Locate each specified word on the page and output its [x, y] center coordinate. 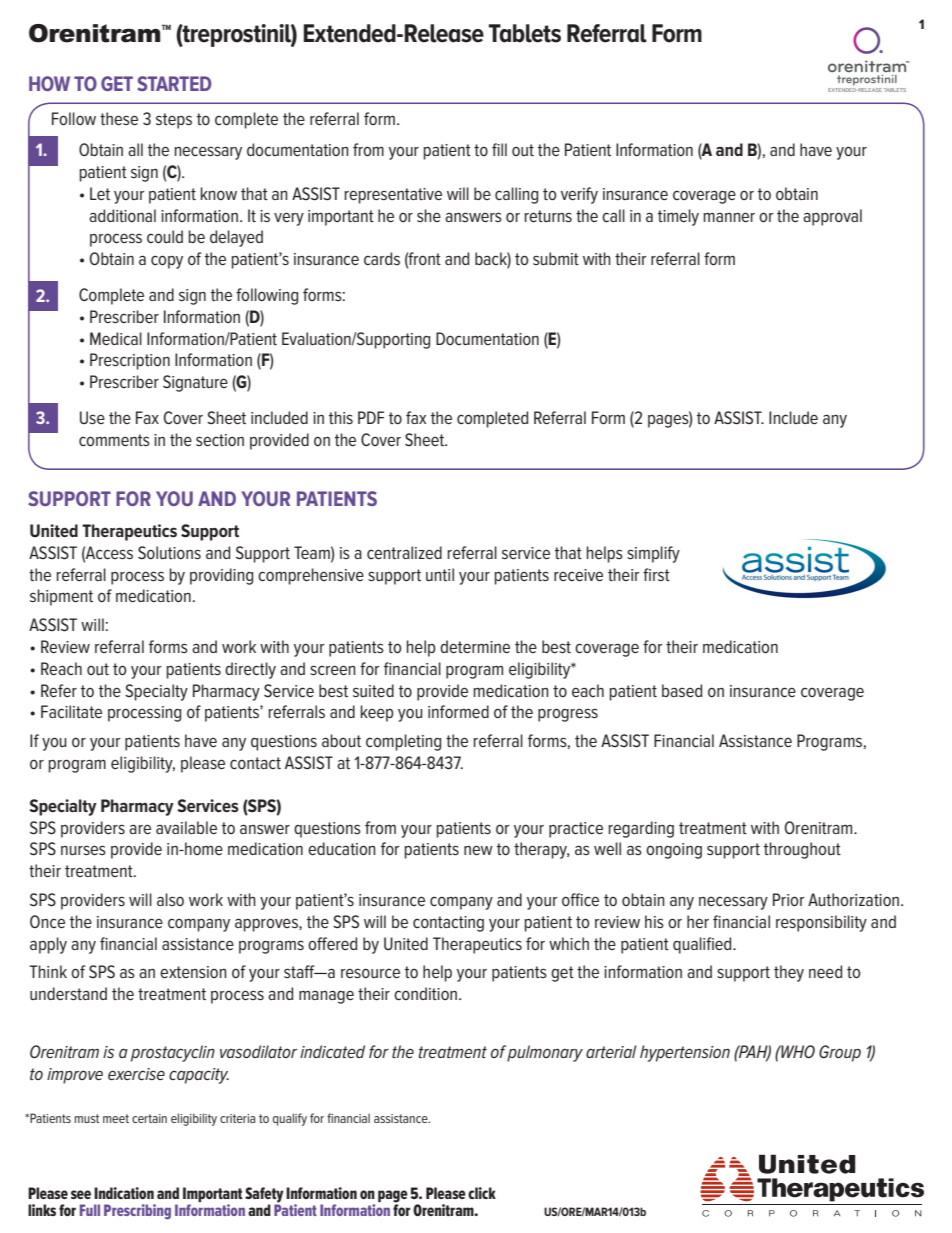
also [170, 899]
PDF [371, 417]
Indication [124, 1193]
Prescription [130, 361]
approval [832, 217]
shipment [61, 597]
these [119, 118]
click [482, 1193]
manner [729, 217]
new [478, 850]
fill [499, 149]
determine [475, 646]
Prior [789, 899]
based [682, 690]
